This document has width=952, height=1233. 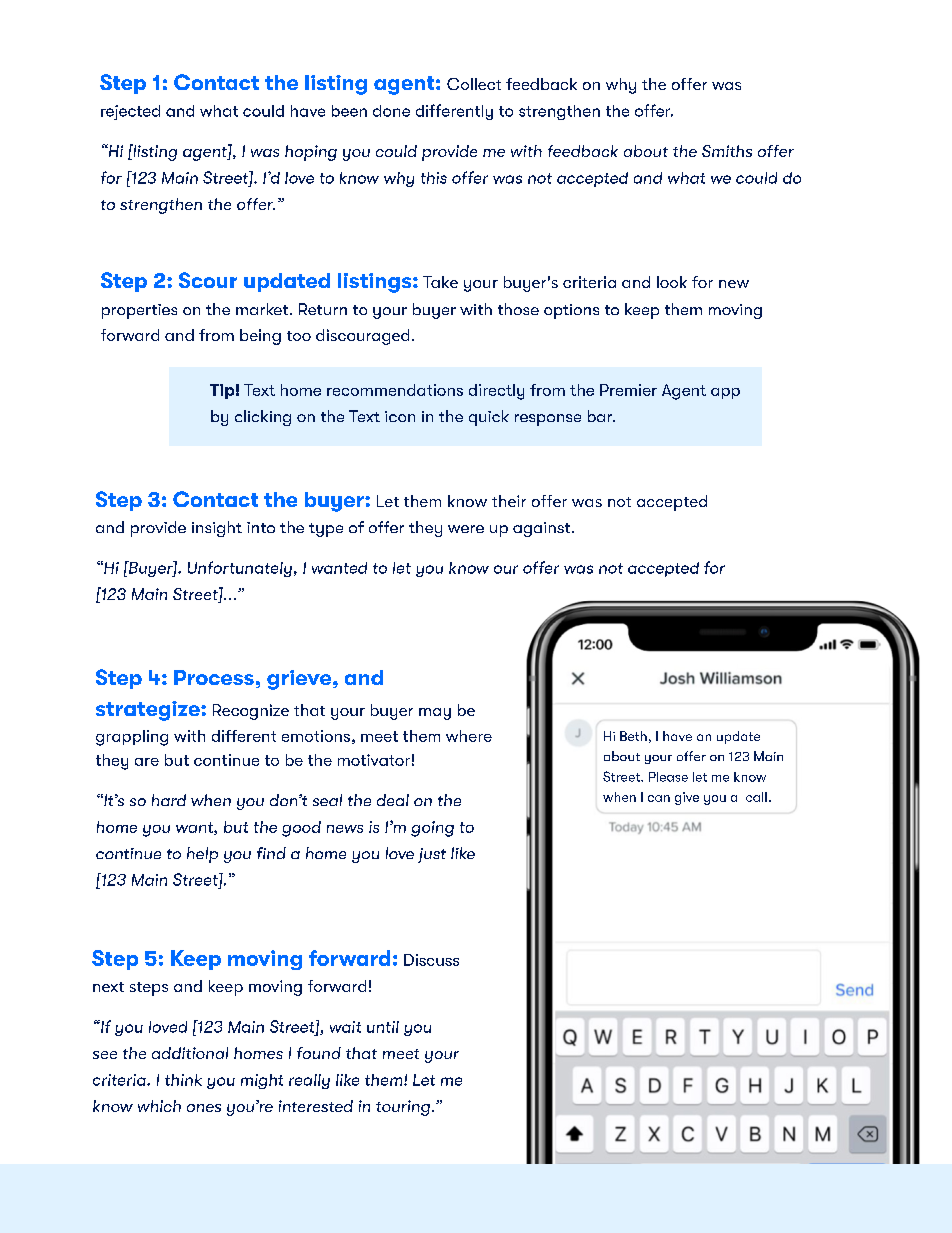 I want to click on rejected, so click(x=130, y=112).
